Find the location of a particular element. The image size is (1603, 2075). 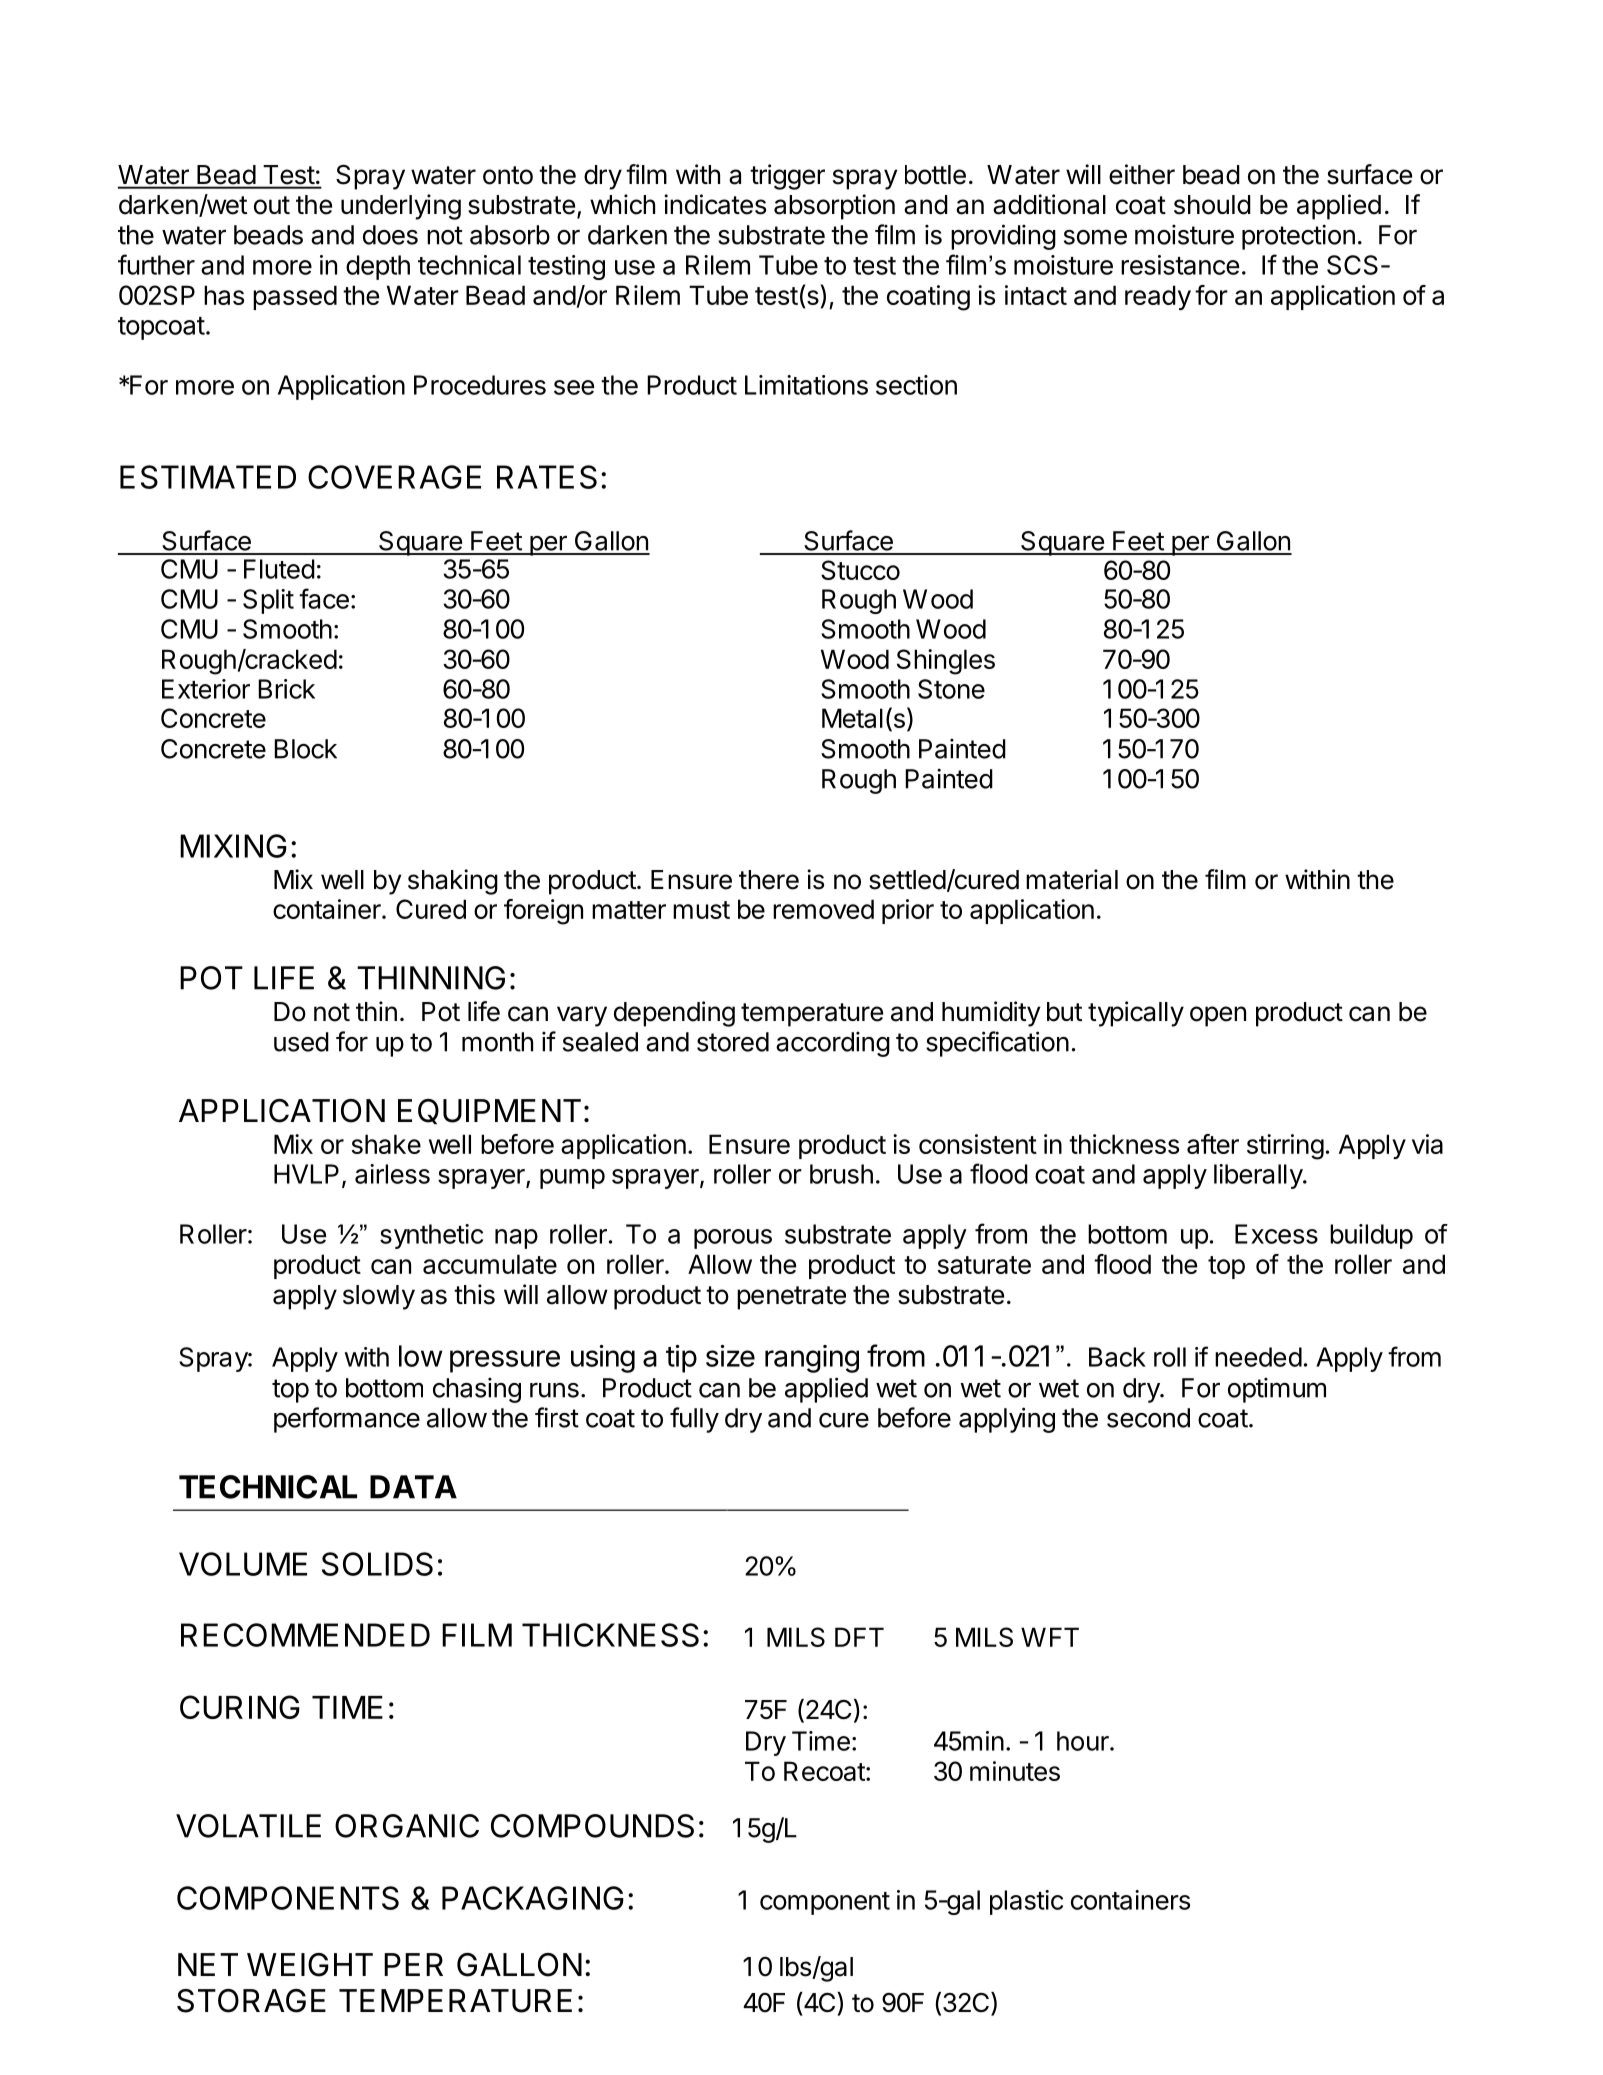

out is located at coordinates (272, 205).
